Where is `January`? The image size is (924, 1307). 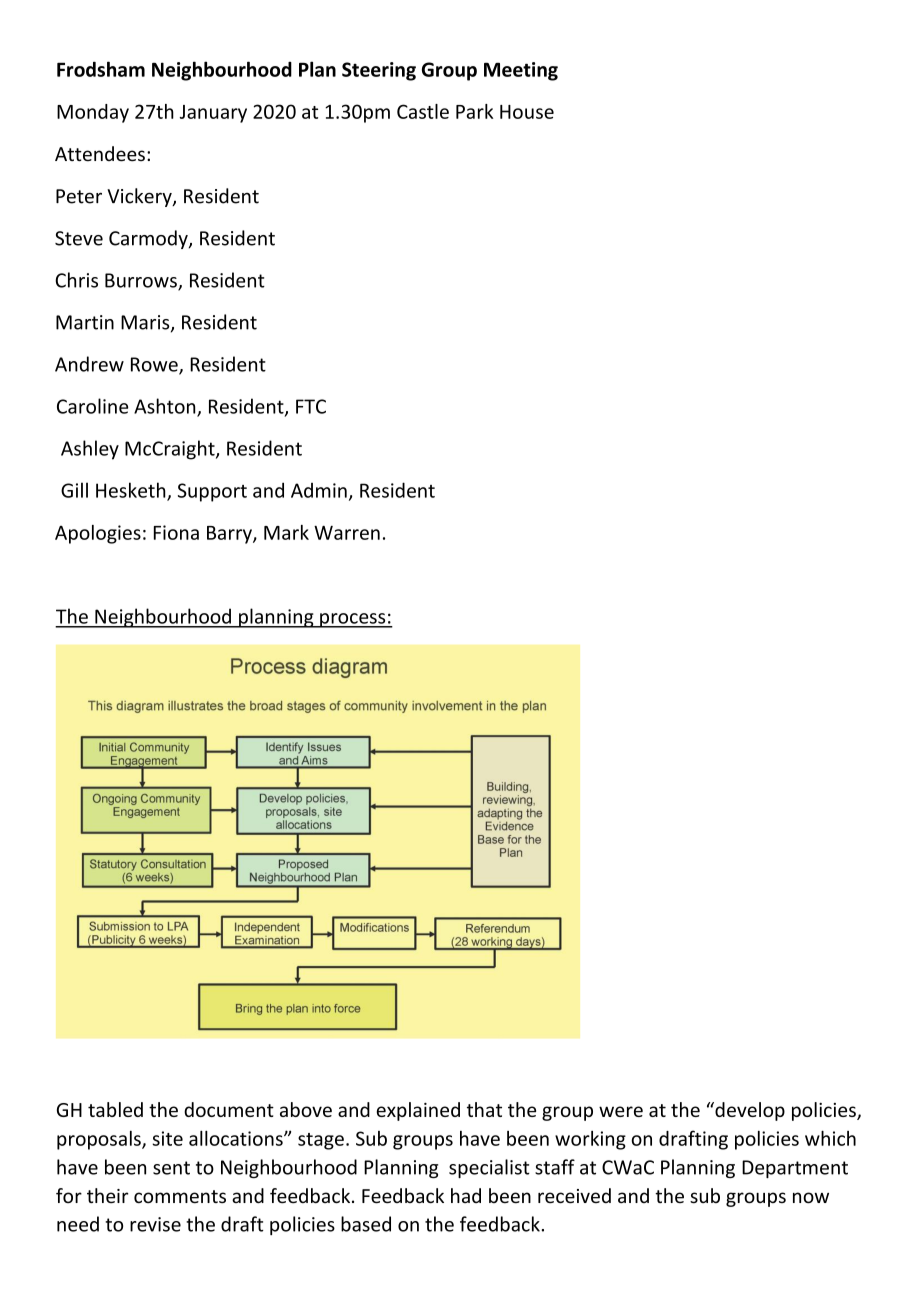
January is located at coordinates (213, 114).
